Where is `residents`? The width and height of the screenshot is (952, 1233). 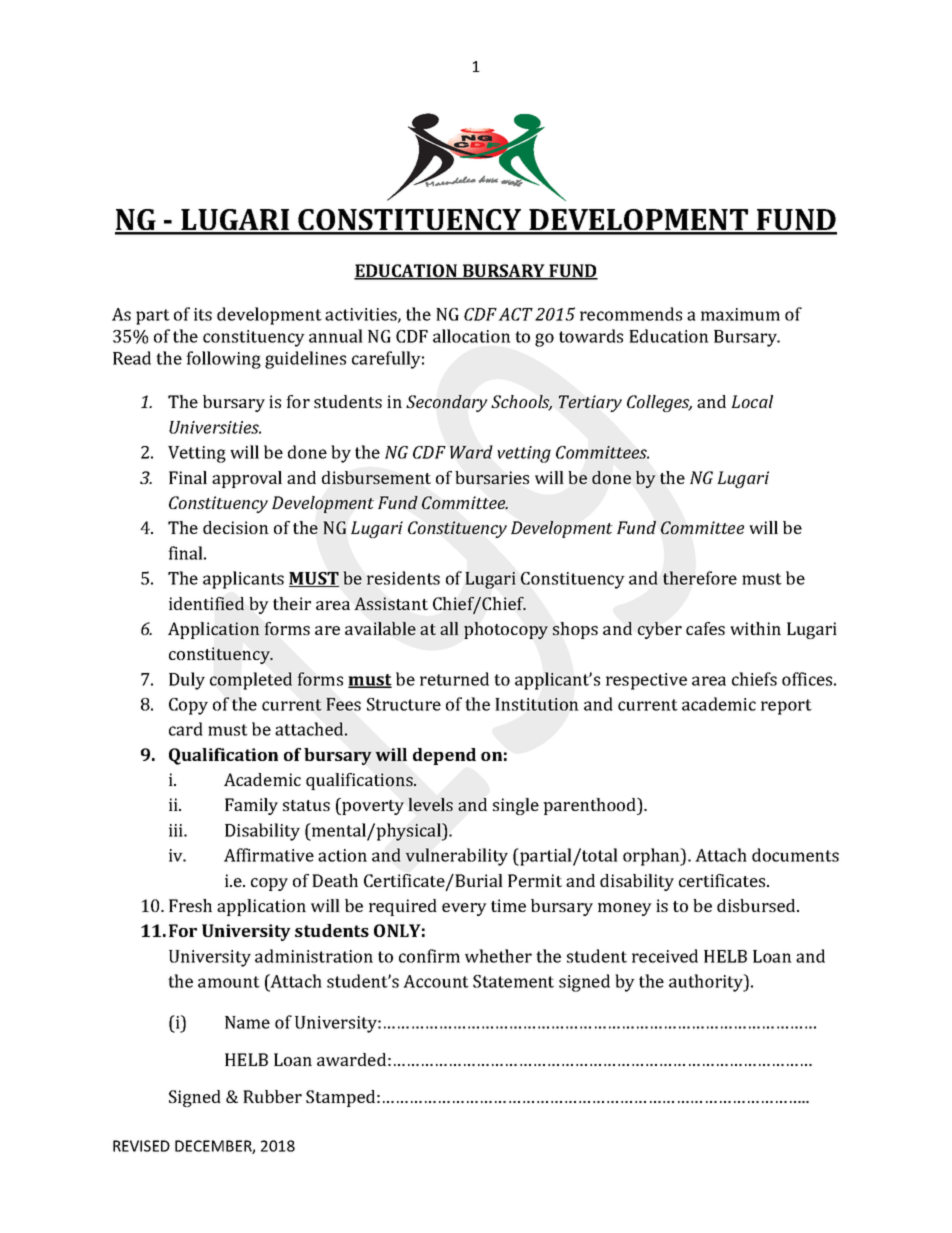 residents is located at coordinates (403, 578).
